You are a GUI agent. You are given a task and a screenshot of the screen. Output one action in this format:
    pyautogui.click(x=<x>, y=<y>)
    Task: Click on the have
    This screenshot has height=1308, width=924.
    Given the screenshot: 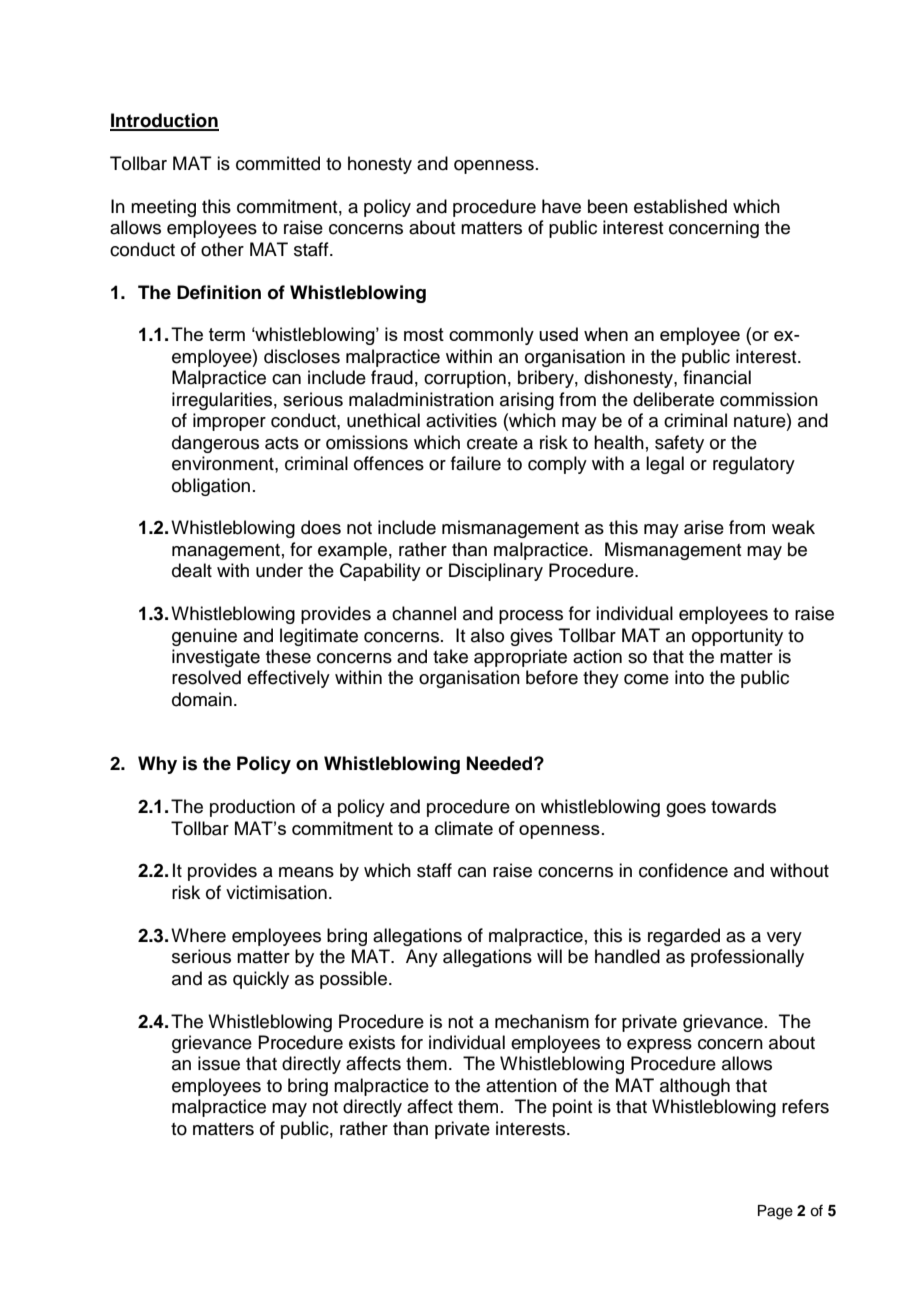 What is the action you would take?
    pyautogui.click(x=561, y=206)
